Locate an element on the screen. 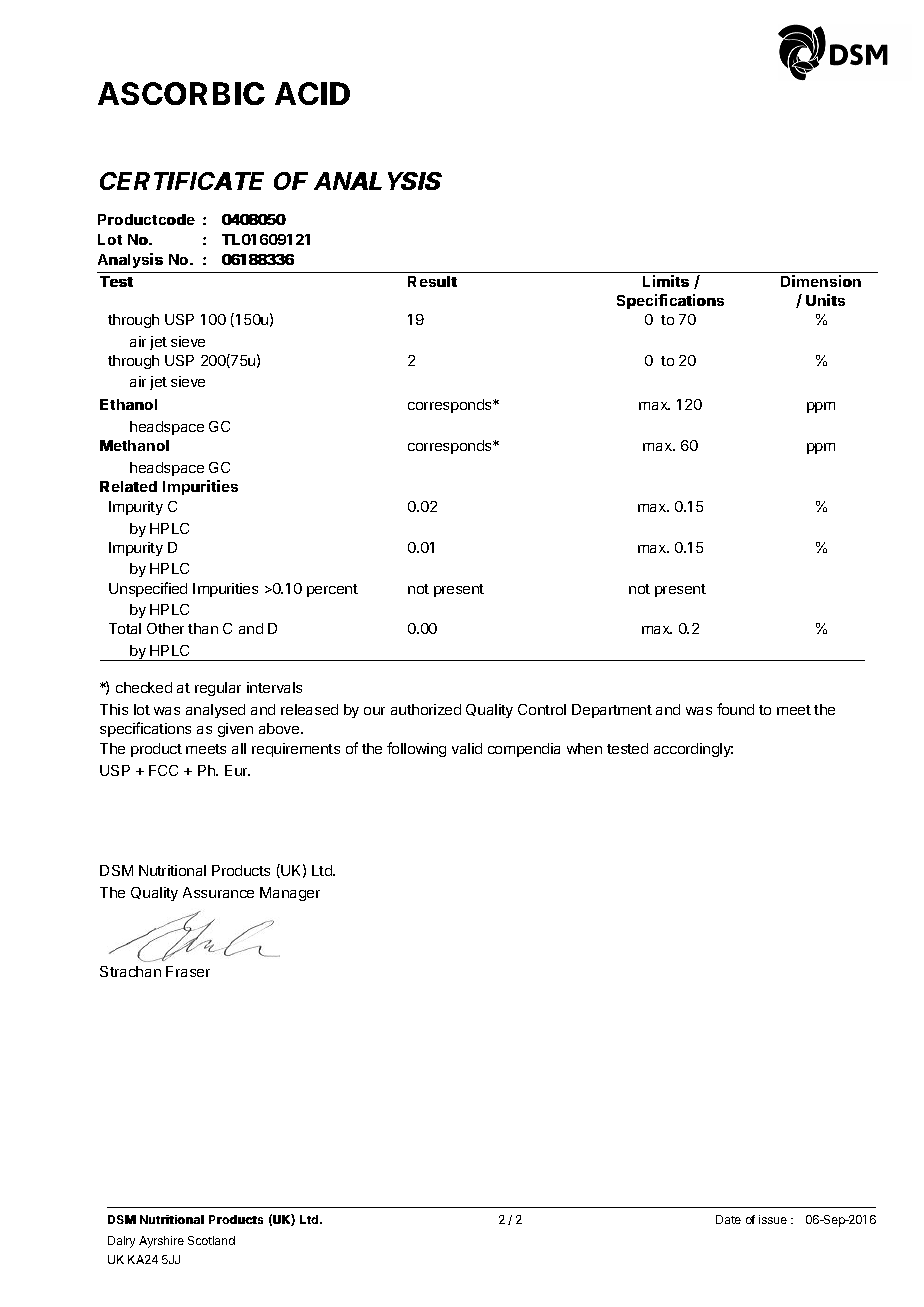 The image size is (924, 1307). issue is located at coordinates (773, 1219).
